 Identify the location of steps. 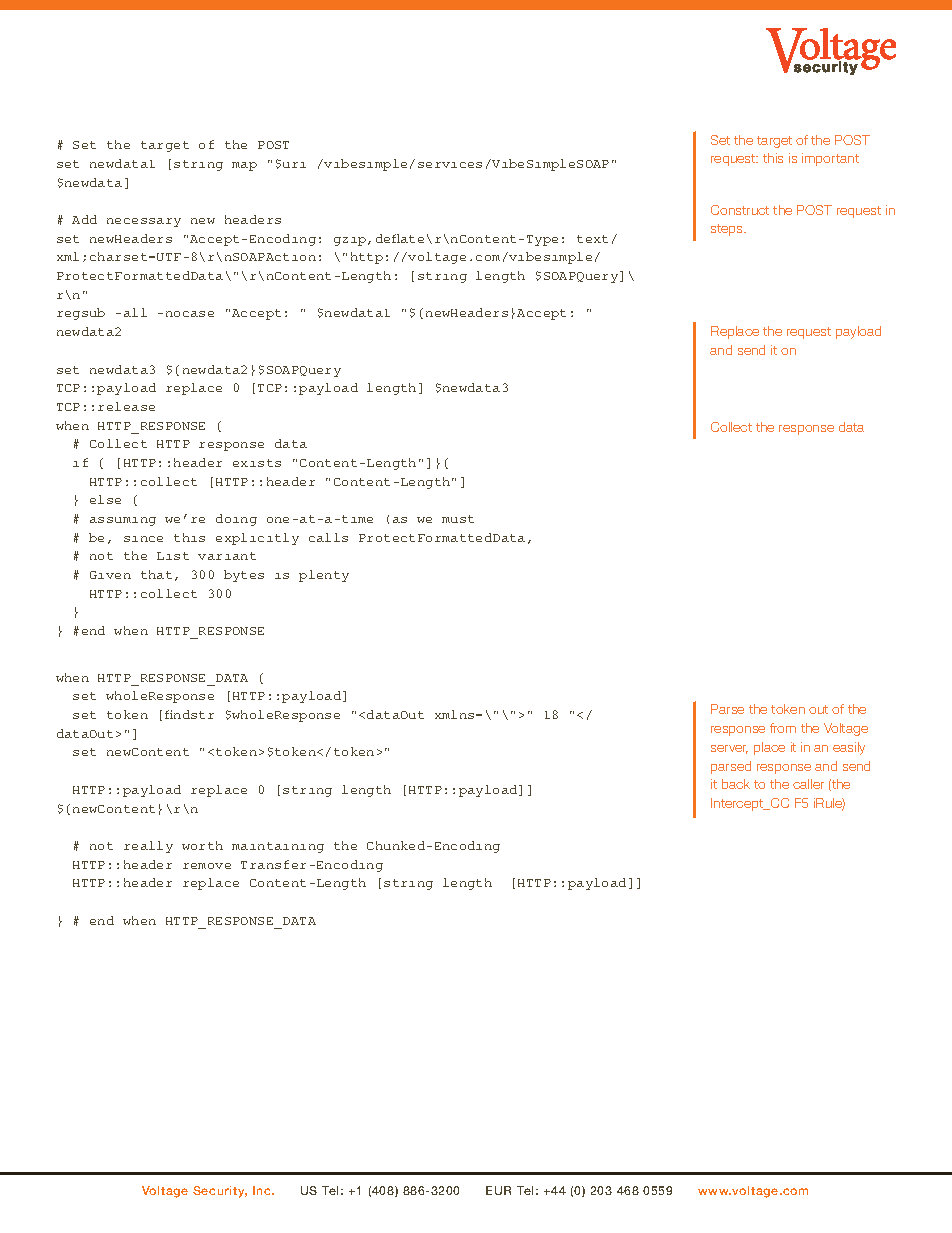
(728, 230).
